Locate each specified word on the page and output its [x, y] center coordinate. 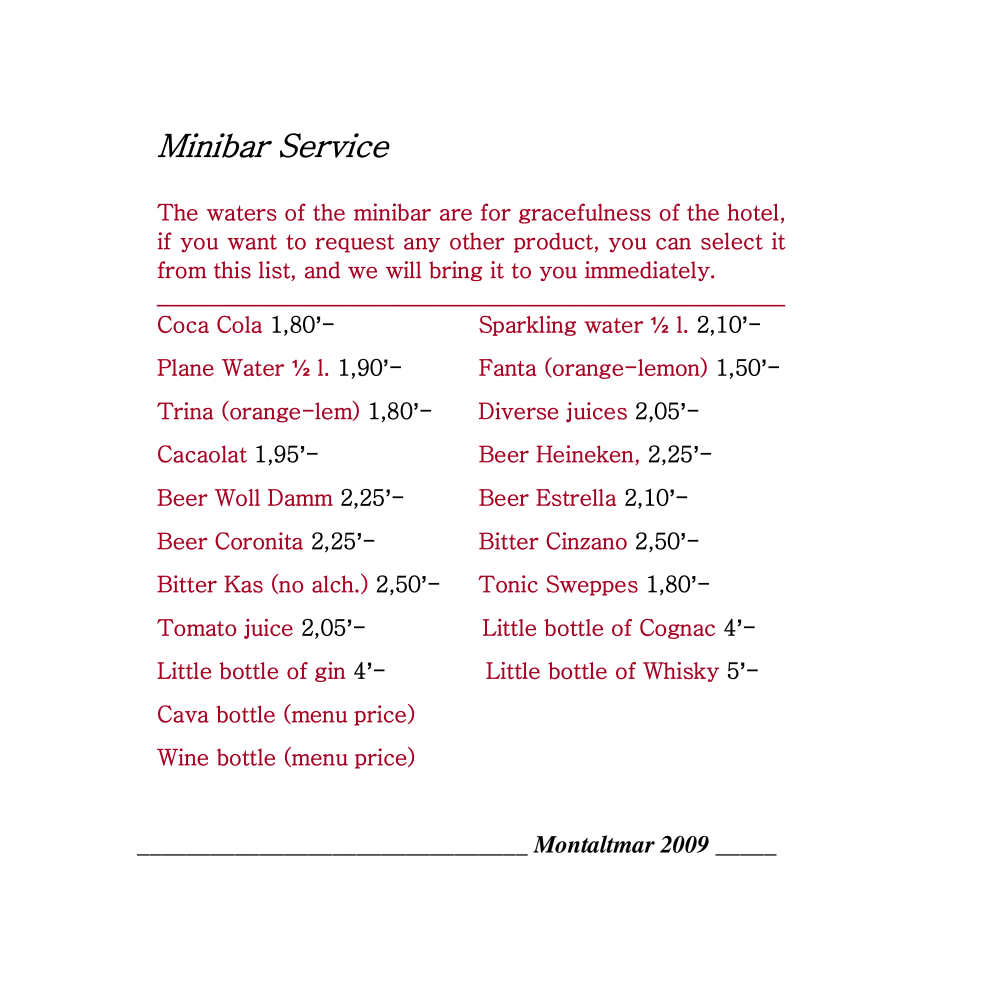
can [673, 244]
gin [330, 672]
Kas [243, 584]
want [252, 242]
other [477, 241]
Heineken [586, 455]
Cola [239, 324]
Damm [300, 497]
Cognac [677, 629]
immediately [648, 271]
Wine [182, 757]
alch [334, 584]
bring [455, 271]
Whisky [681, 672]
